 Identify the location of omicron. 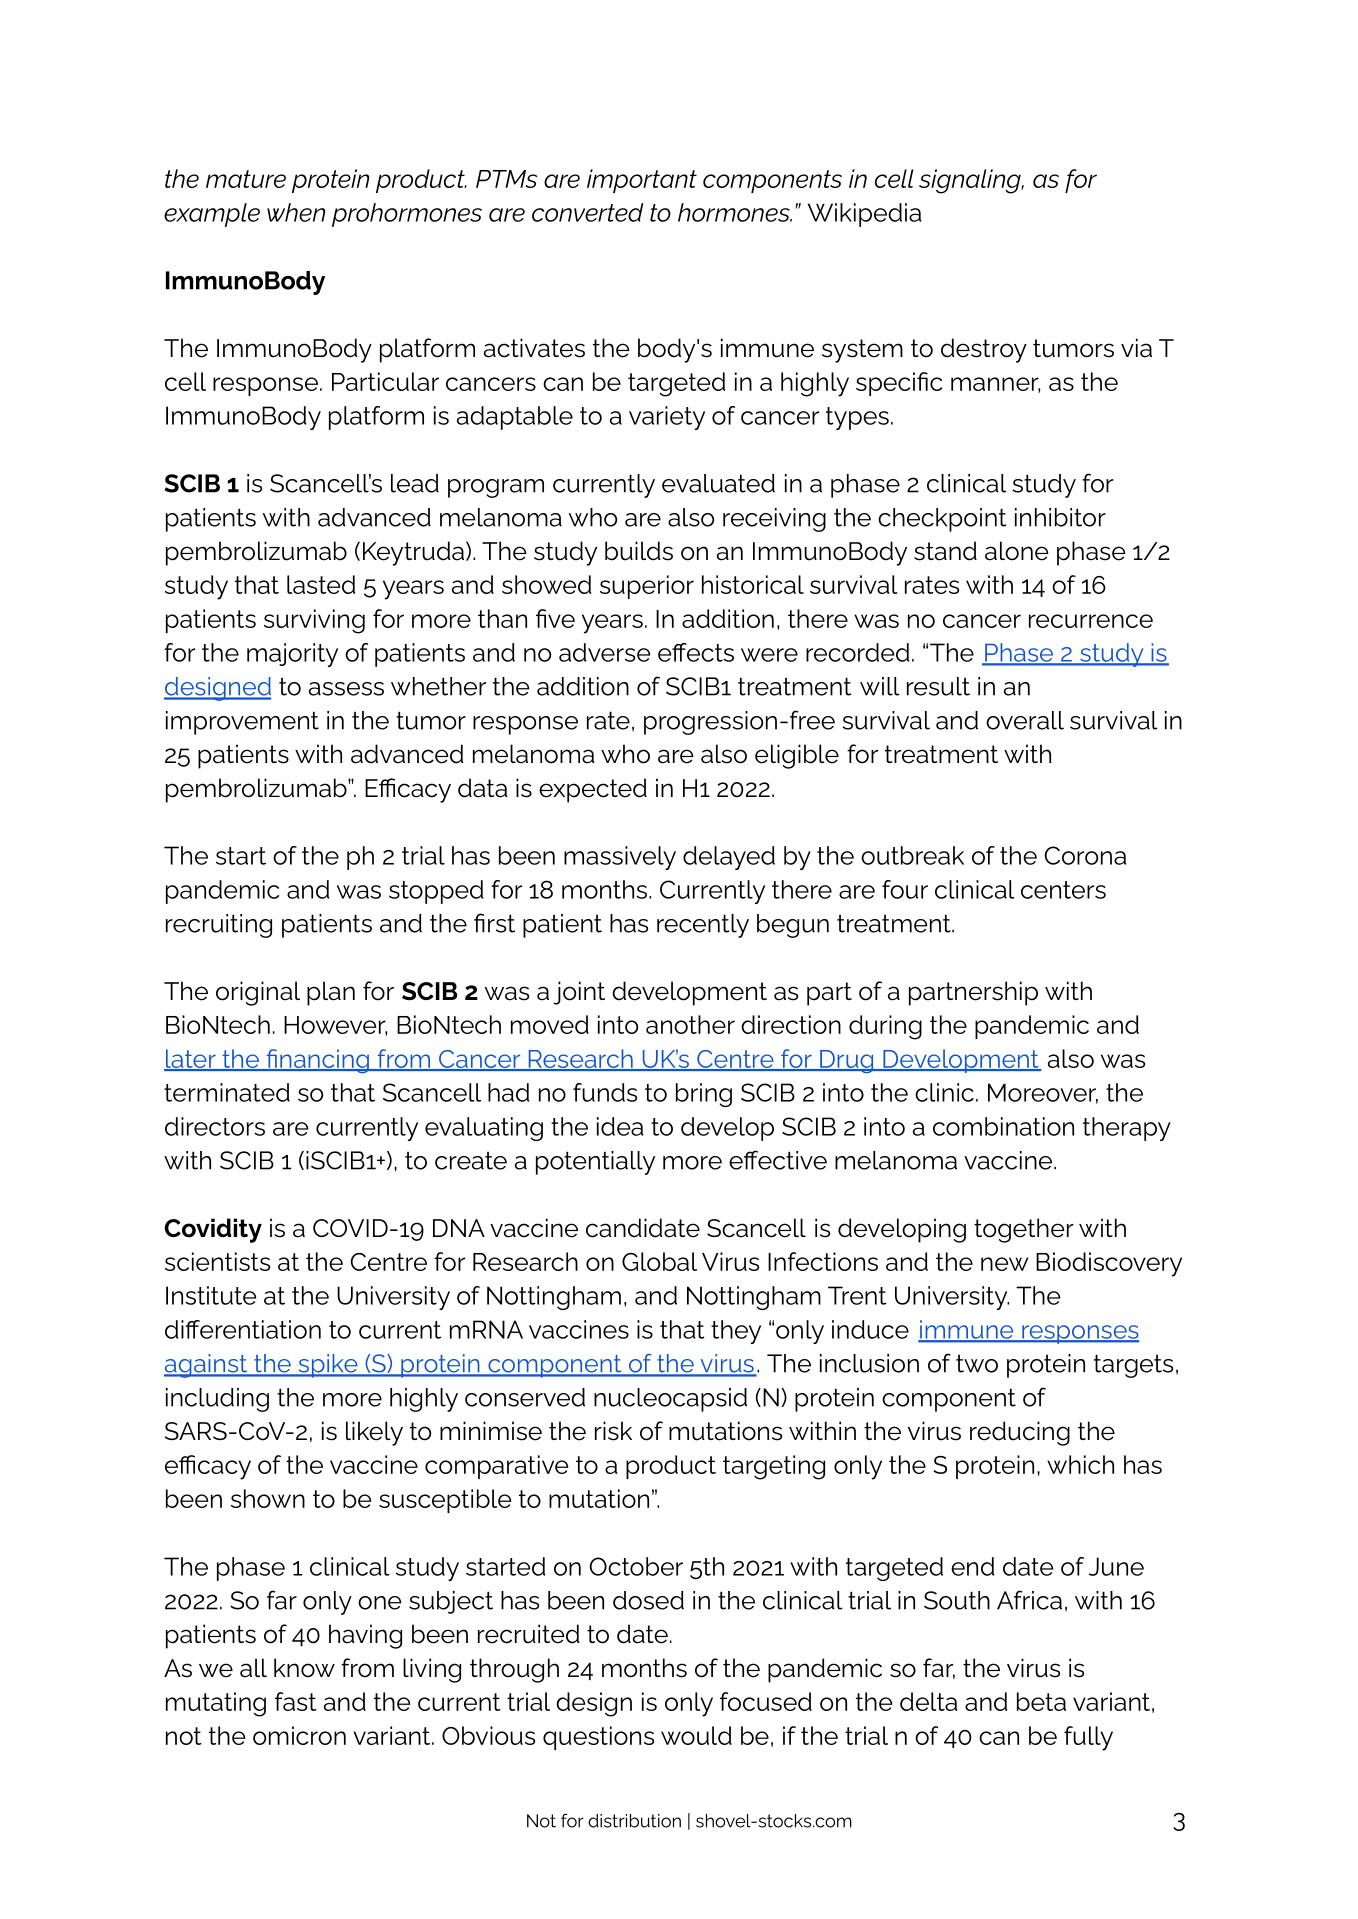
(299, 1735).
